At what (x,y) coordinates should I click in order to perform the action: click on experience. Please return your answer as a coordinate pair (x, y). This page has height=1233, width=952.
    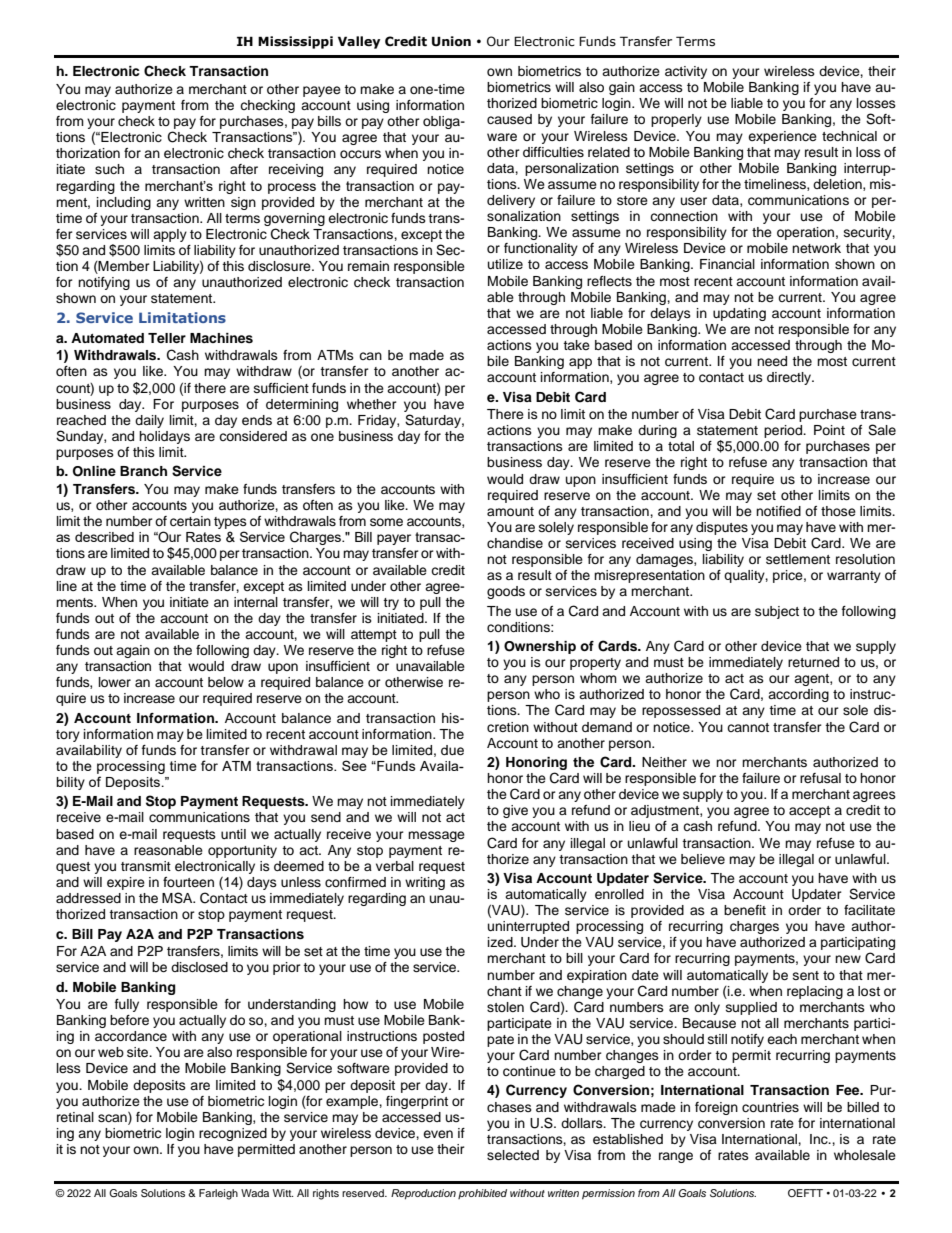
    Looking at the image, I should click on (782, 137).
